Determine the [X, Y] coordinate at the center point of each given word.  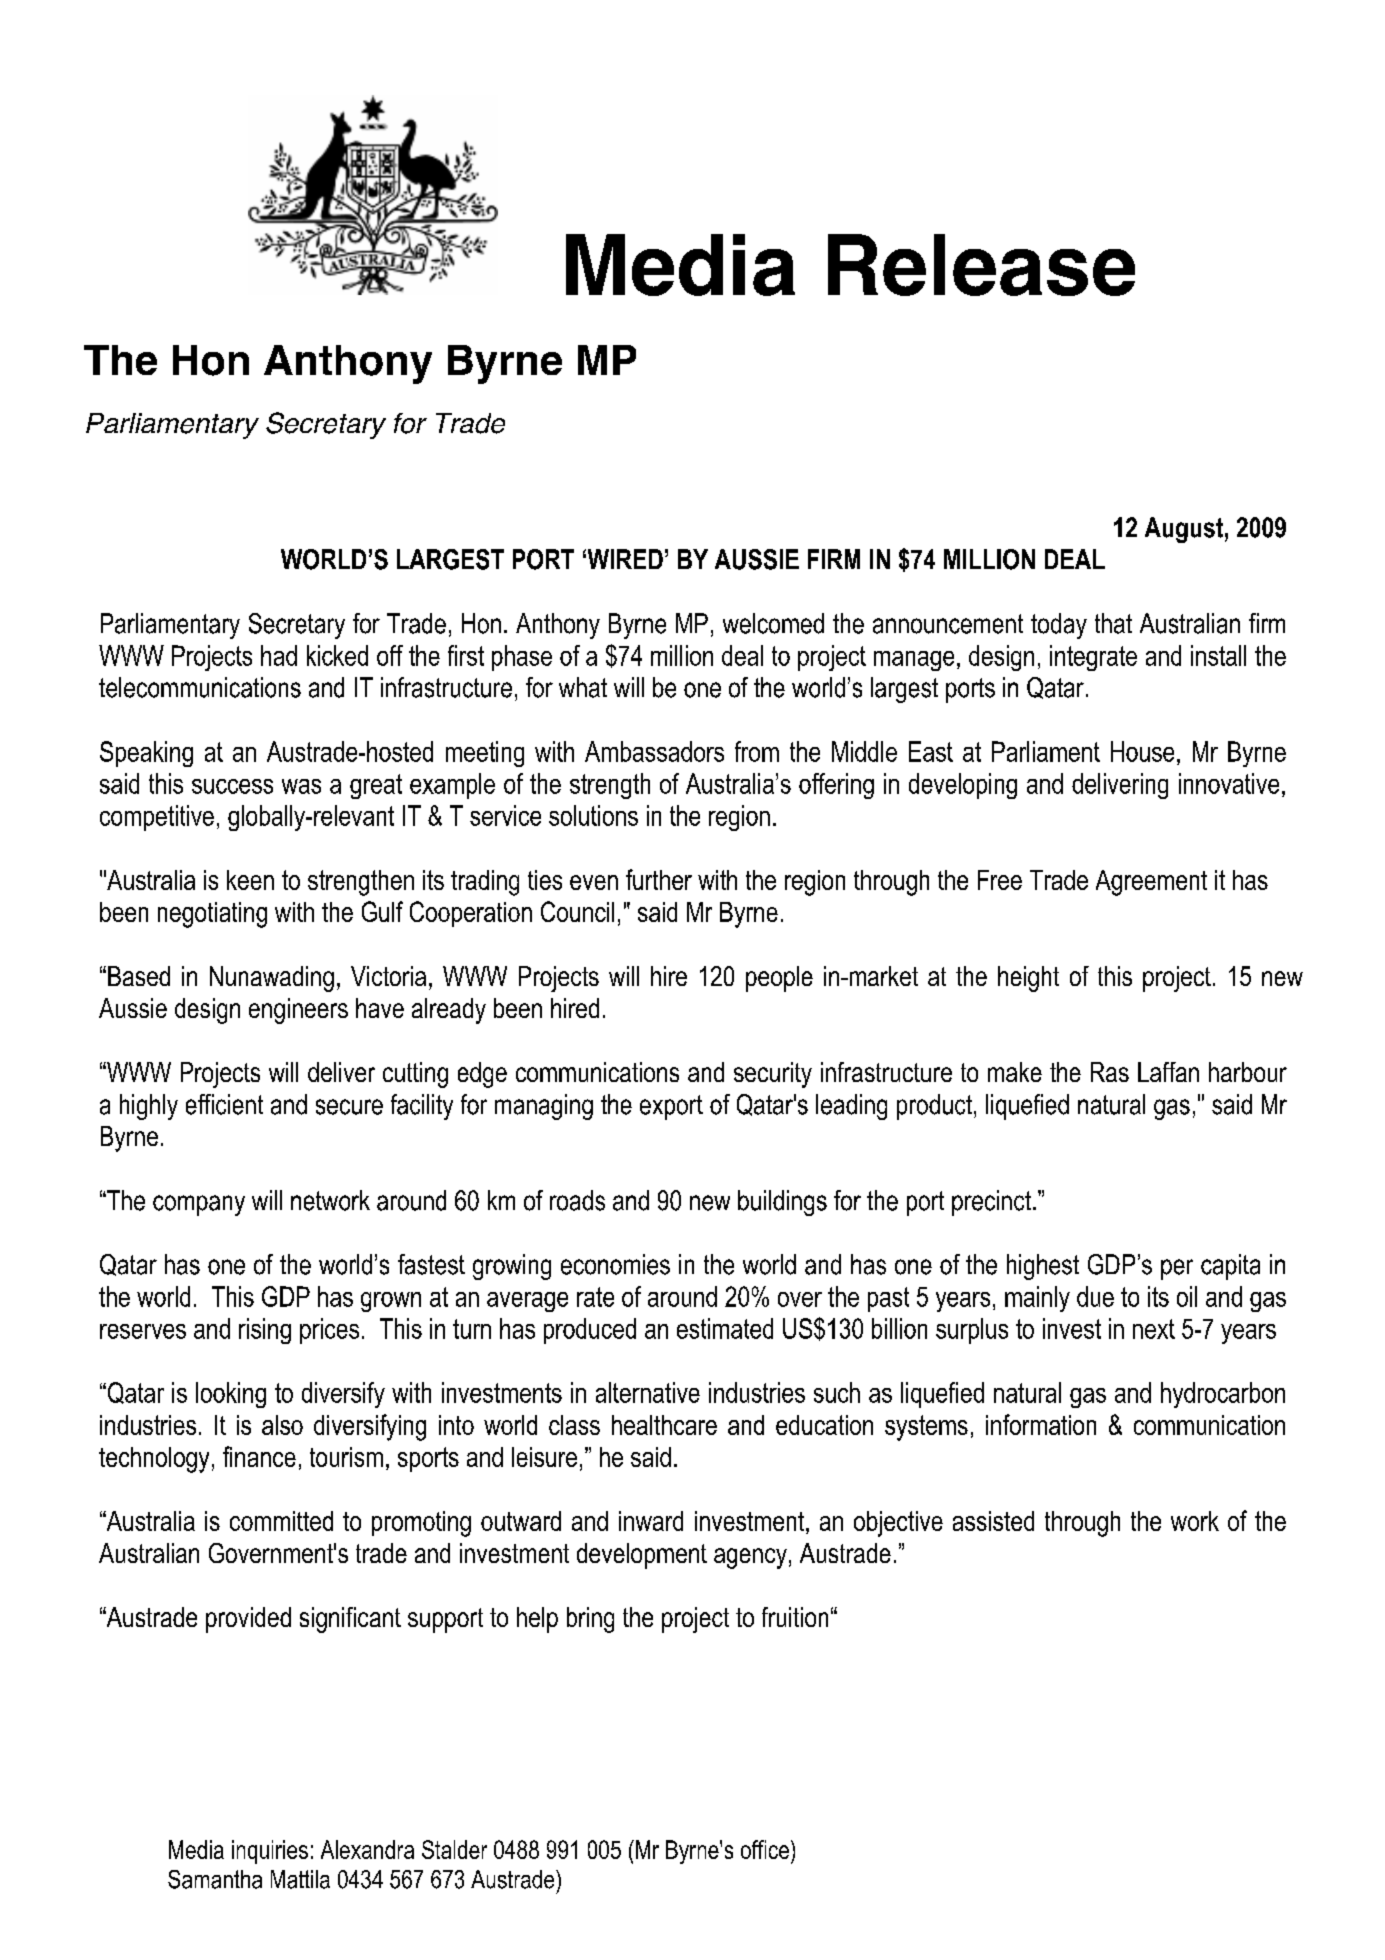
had [279, 655]
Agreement [1151, 883]
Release [981, 265]
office [765, 1849]
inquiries [270, 1852]
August [1184, 530]
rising [265, 1331]
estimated [725, 1328]
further [659, 879]
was [301, 786]
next [1154, 1329]
